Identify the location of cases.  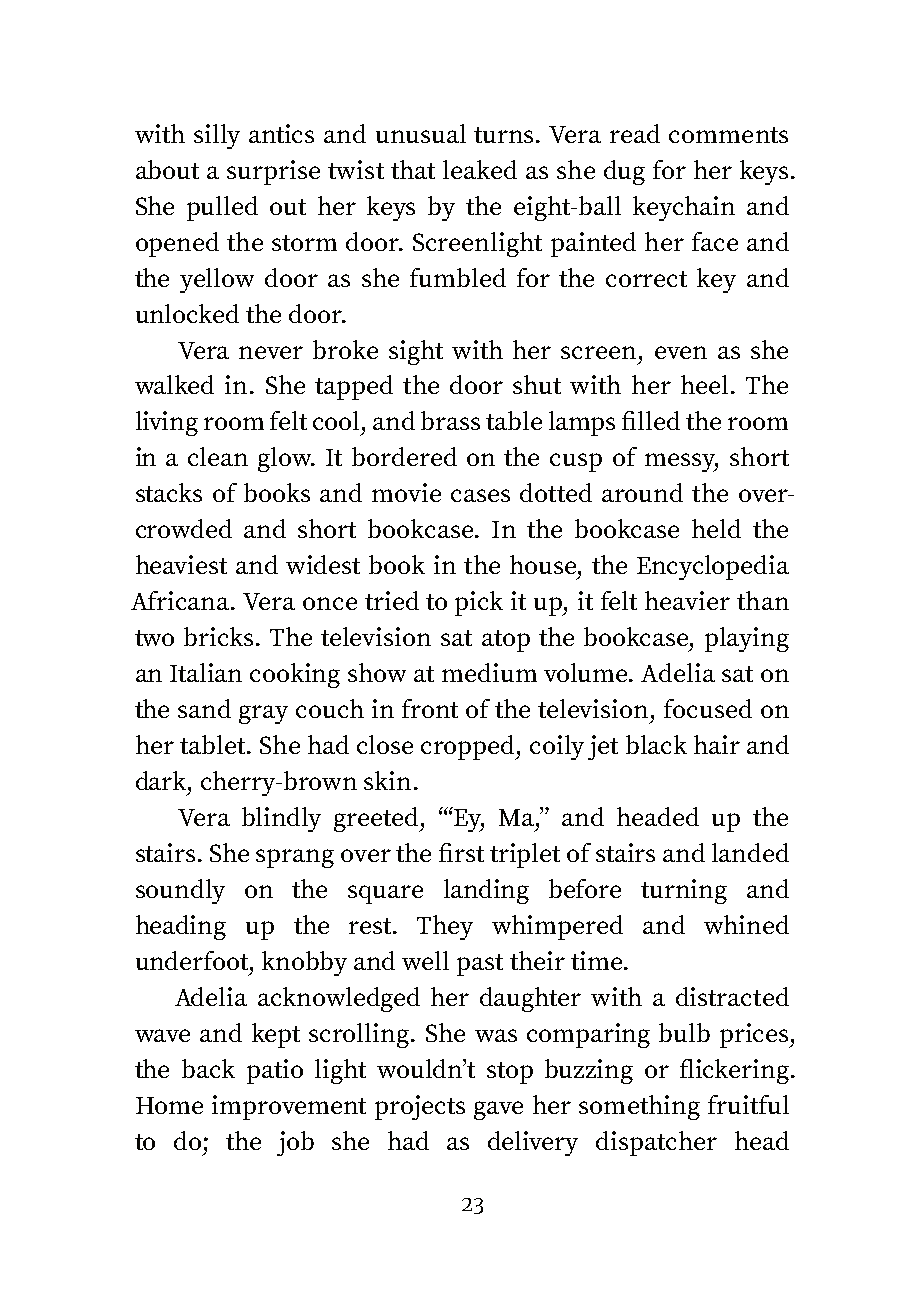
(480, 495).
